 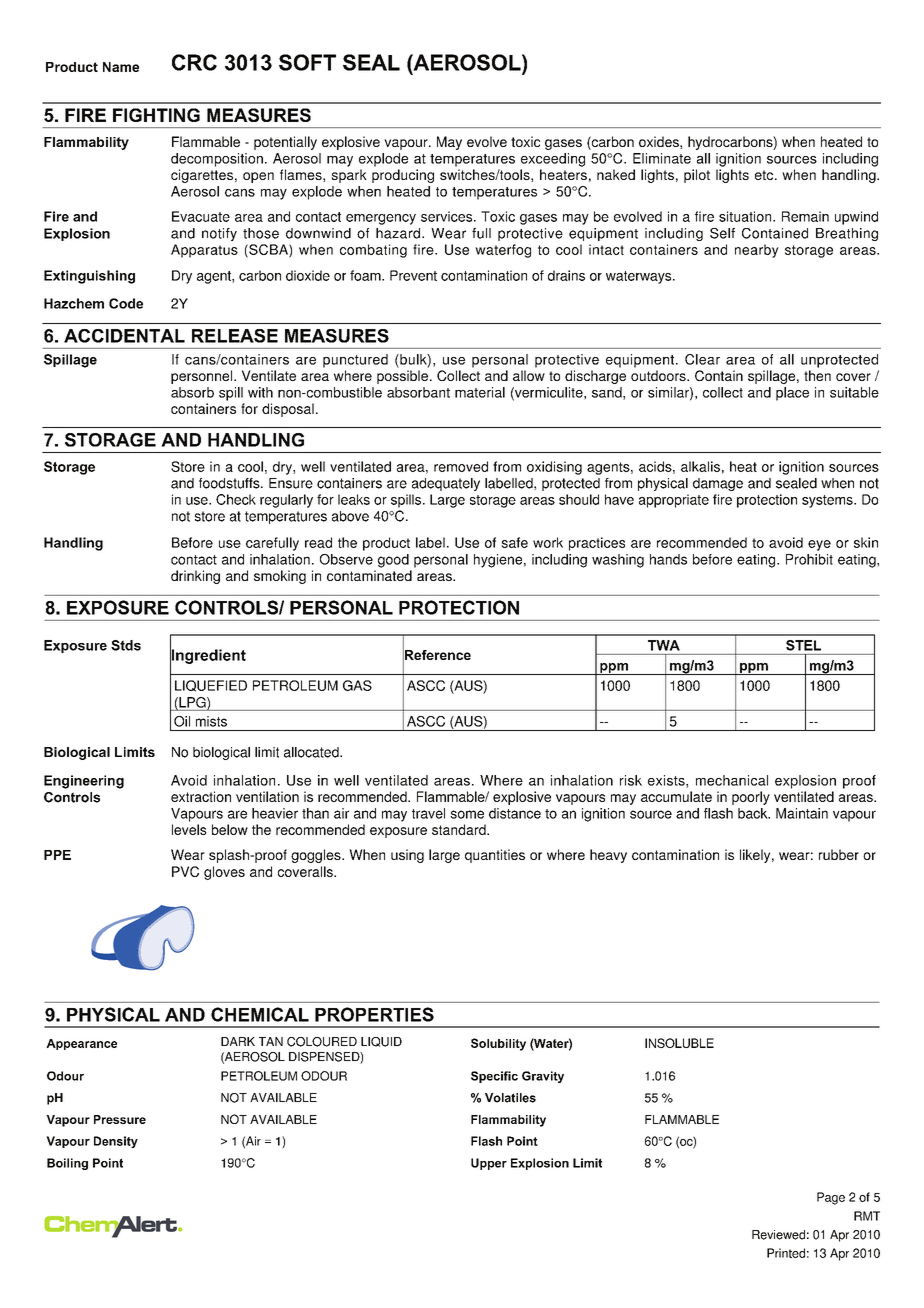 What do you see at coordinates (156, 115) in the page?
I see `FIGHTING` at bounding box center [156, 115].
